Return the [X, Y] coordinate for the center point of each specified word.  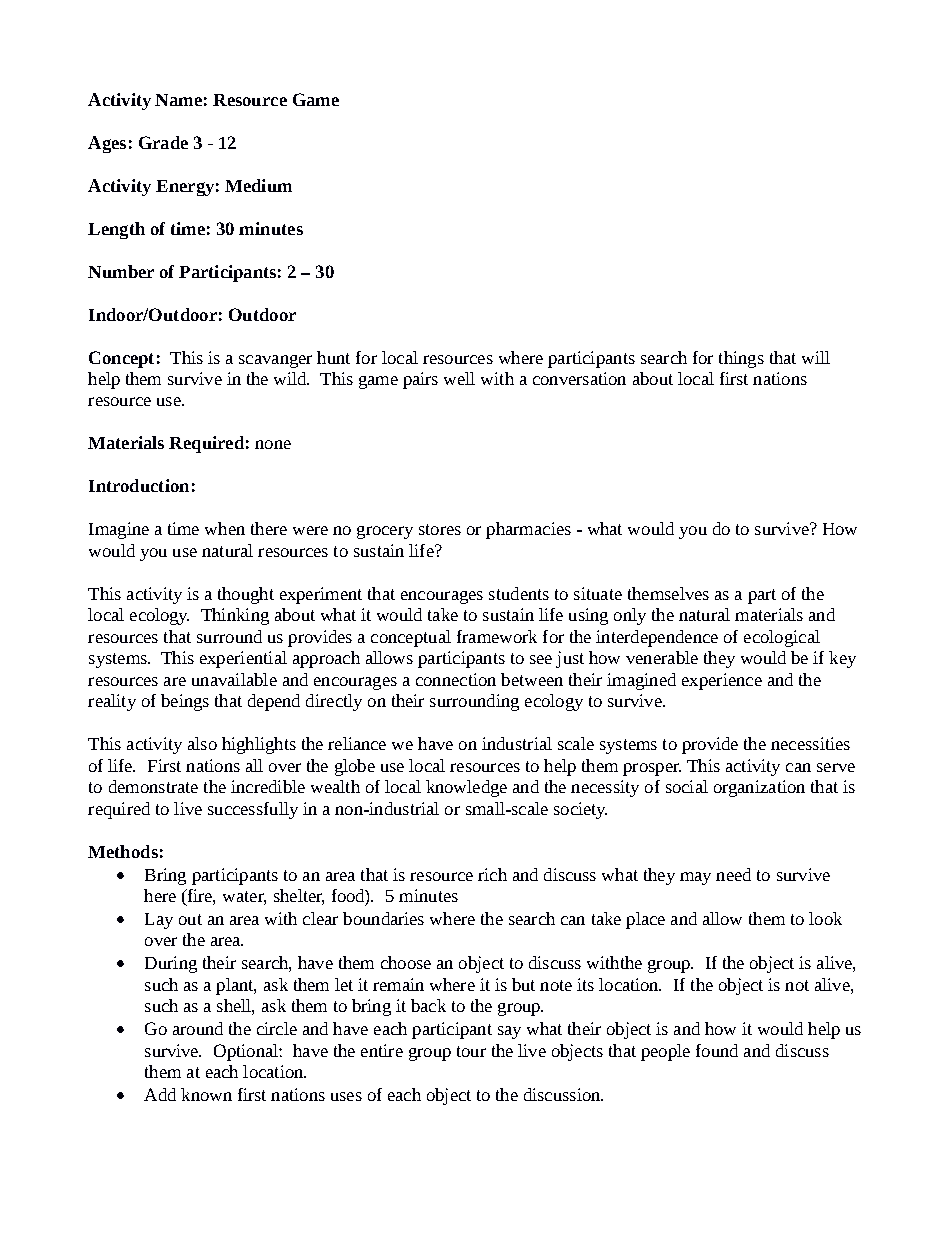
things [741, 359]
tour [471, 1051]
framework [497, 636]
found [717, 1050]
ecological [782, 638]
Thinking [235, 616]
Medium [258, 185]
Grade [163, 142]
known [206, 1094]
